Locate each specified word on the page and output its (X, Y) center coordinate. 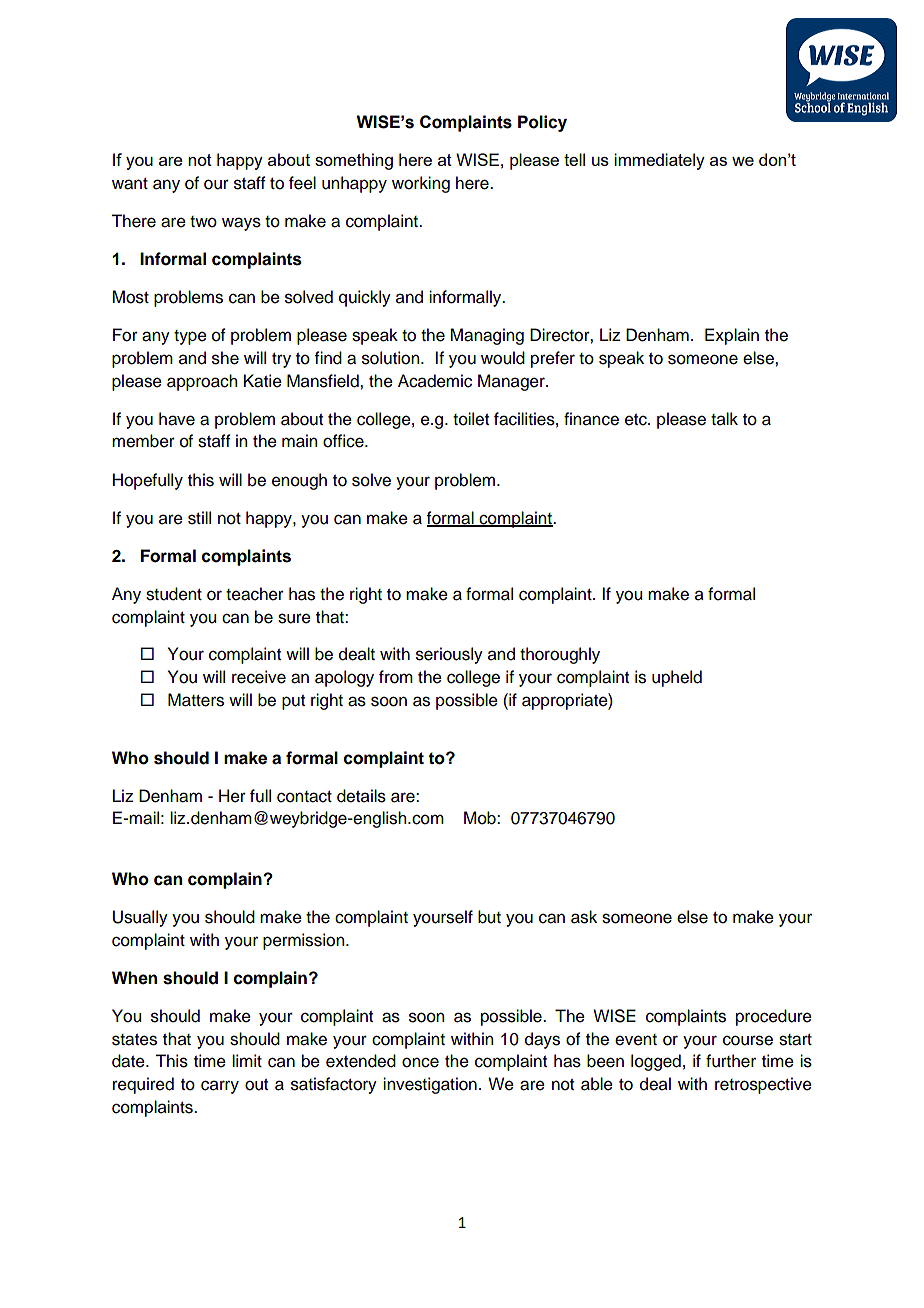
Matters (196, 700)
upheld (677, 678)
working (421, 184)
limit (247, 1060)
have (177, 419)
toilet (471, 419)
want (130, 184)
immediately (659, 161)
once (420, 1062)
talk (724, 419)
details (361, 796)
